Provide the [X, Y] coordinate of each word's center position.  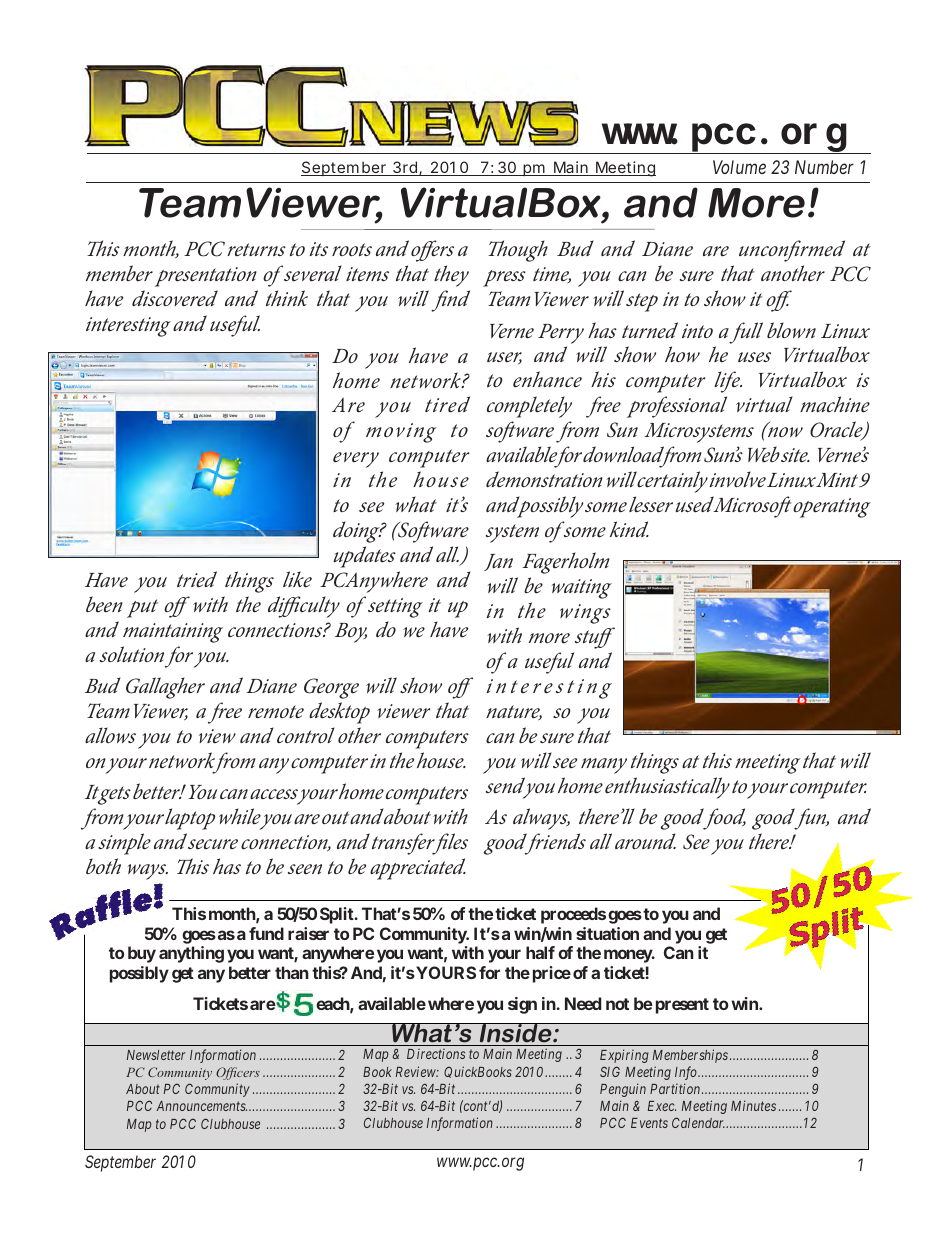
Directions [436, 1054]
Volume [739, 167]
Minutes [753, 1105]
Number [824, 167]
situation [607, 933]
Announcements [201, 1106]
